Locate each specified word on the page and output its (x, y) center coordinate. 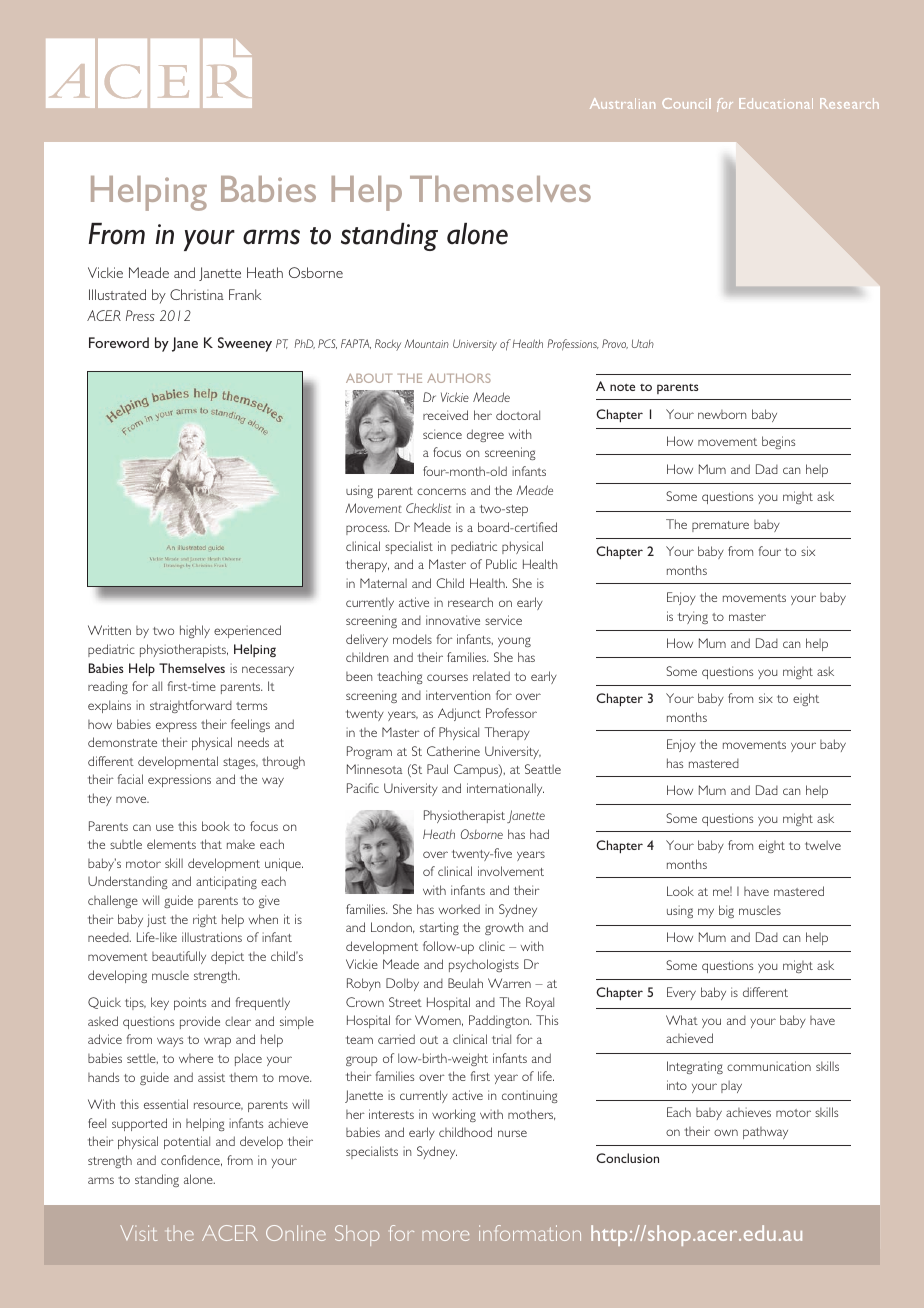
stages (240, 763)
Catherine (453, 751)
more (445, 1235)
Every (681, 993)
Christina (197, 294)
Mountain (426, 343)
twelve (823, 845)
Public (501, 564)
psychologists (484, 965)
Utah (643, 343)
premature (720, 526)
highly (195, 631)
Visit (138, 1233)
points (190, 1003)
